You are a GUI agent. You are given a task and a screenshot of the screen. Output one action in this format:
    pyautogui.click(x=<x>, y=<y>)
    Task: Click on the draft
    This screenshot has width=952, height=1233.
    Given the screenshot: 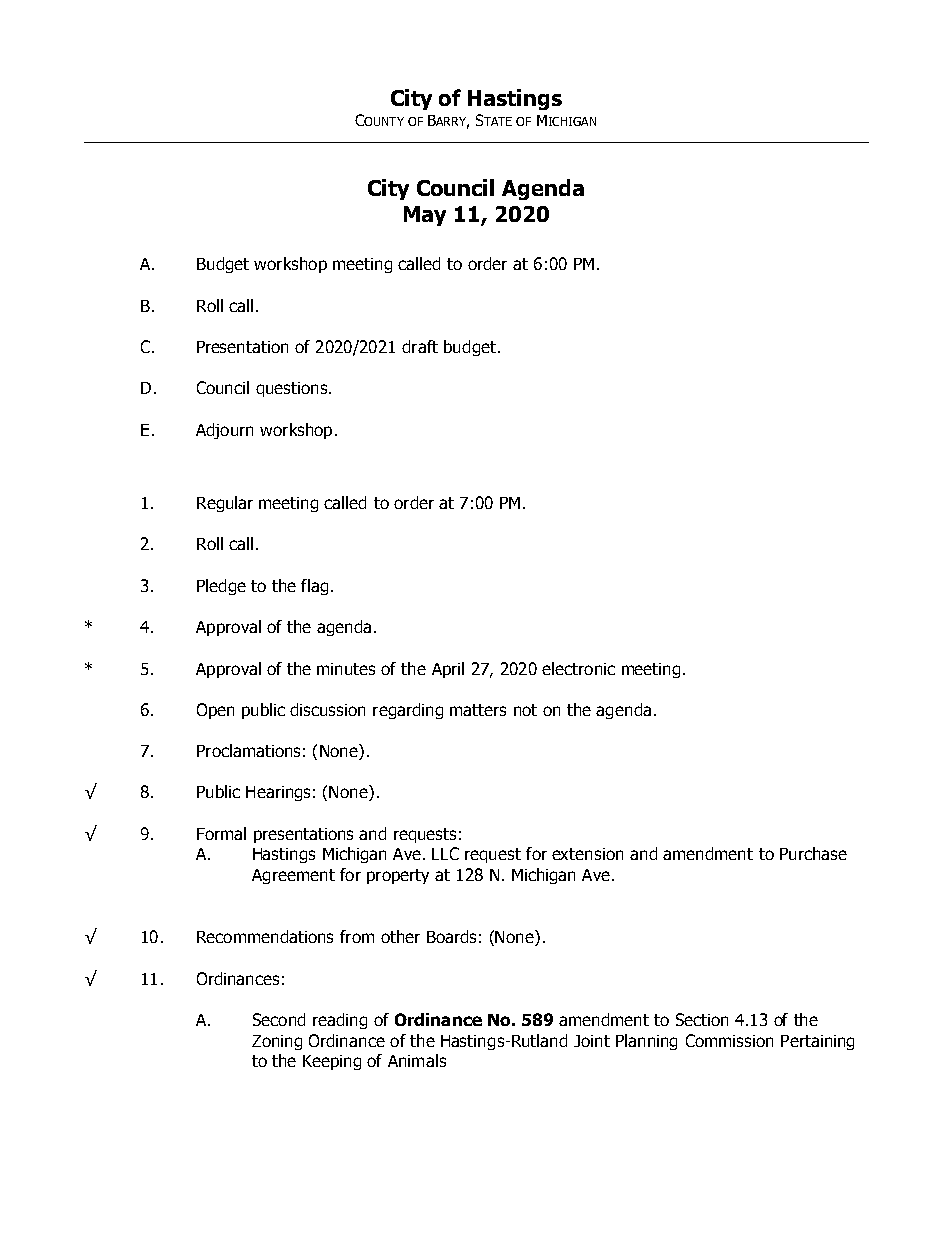 What is the action you would take?
    pyautogui.click(x=420, y=346)
